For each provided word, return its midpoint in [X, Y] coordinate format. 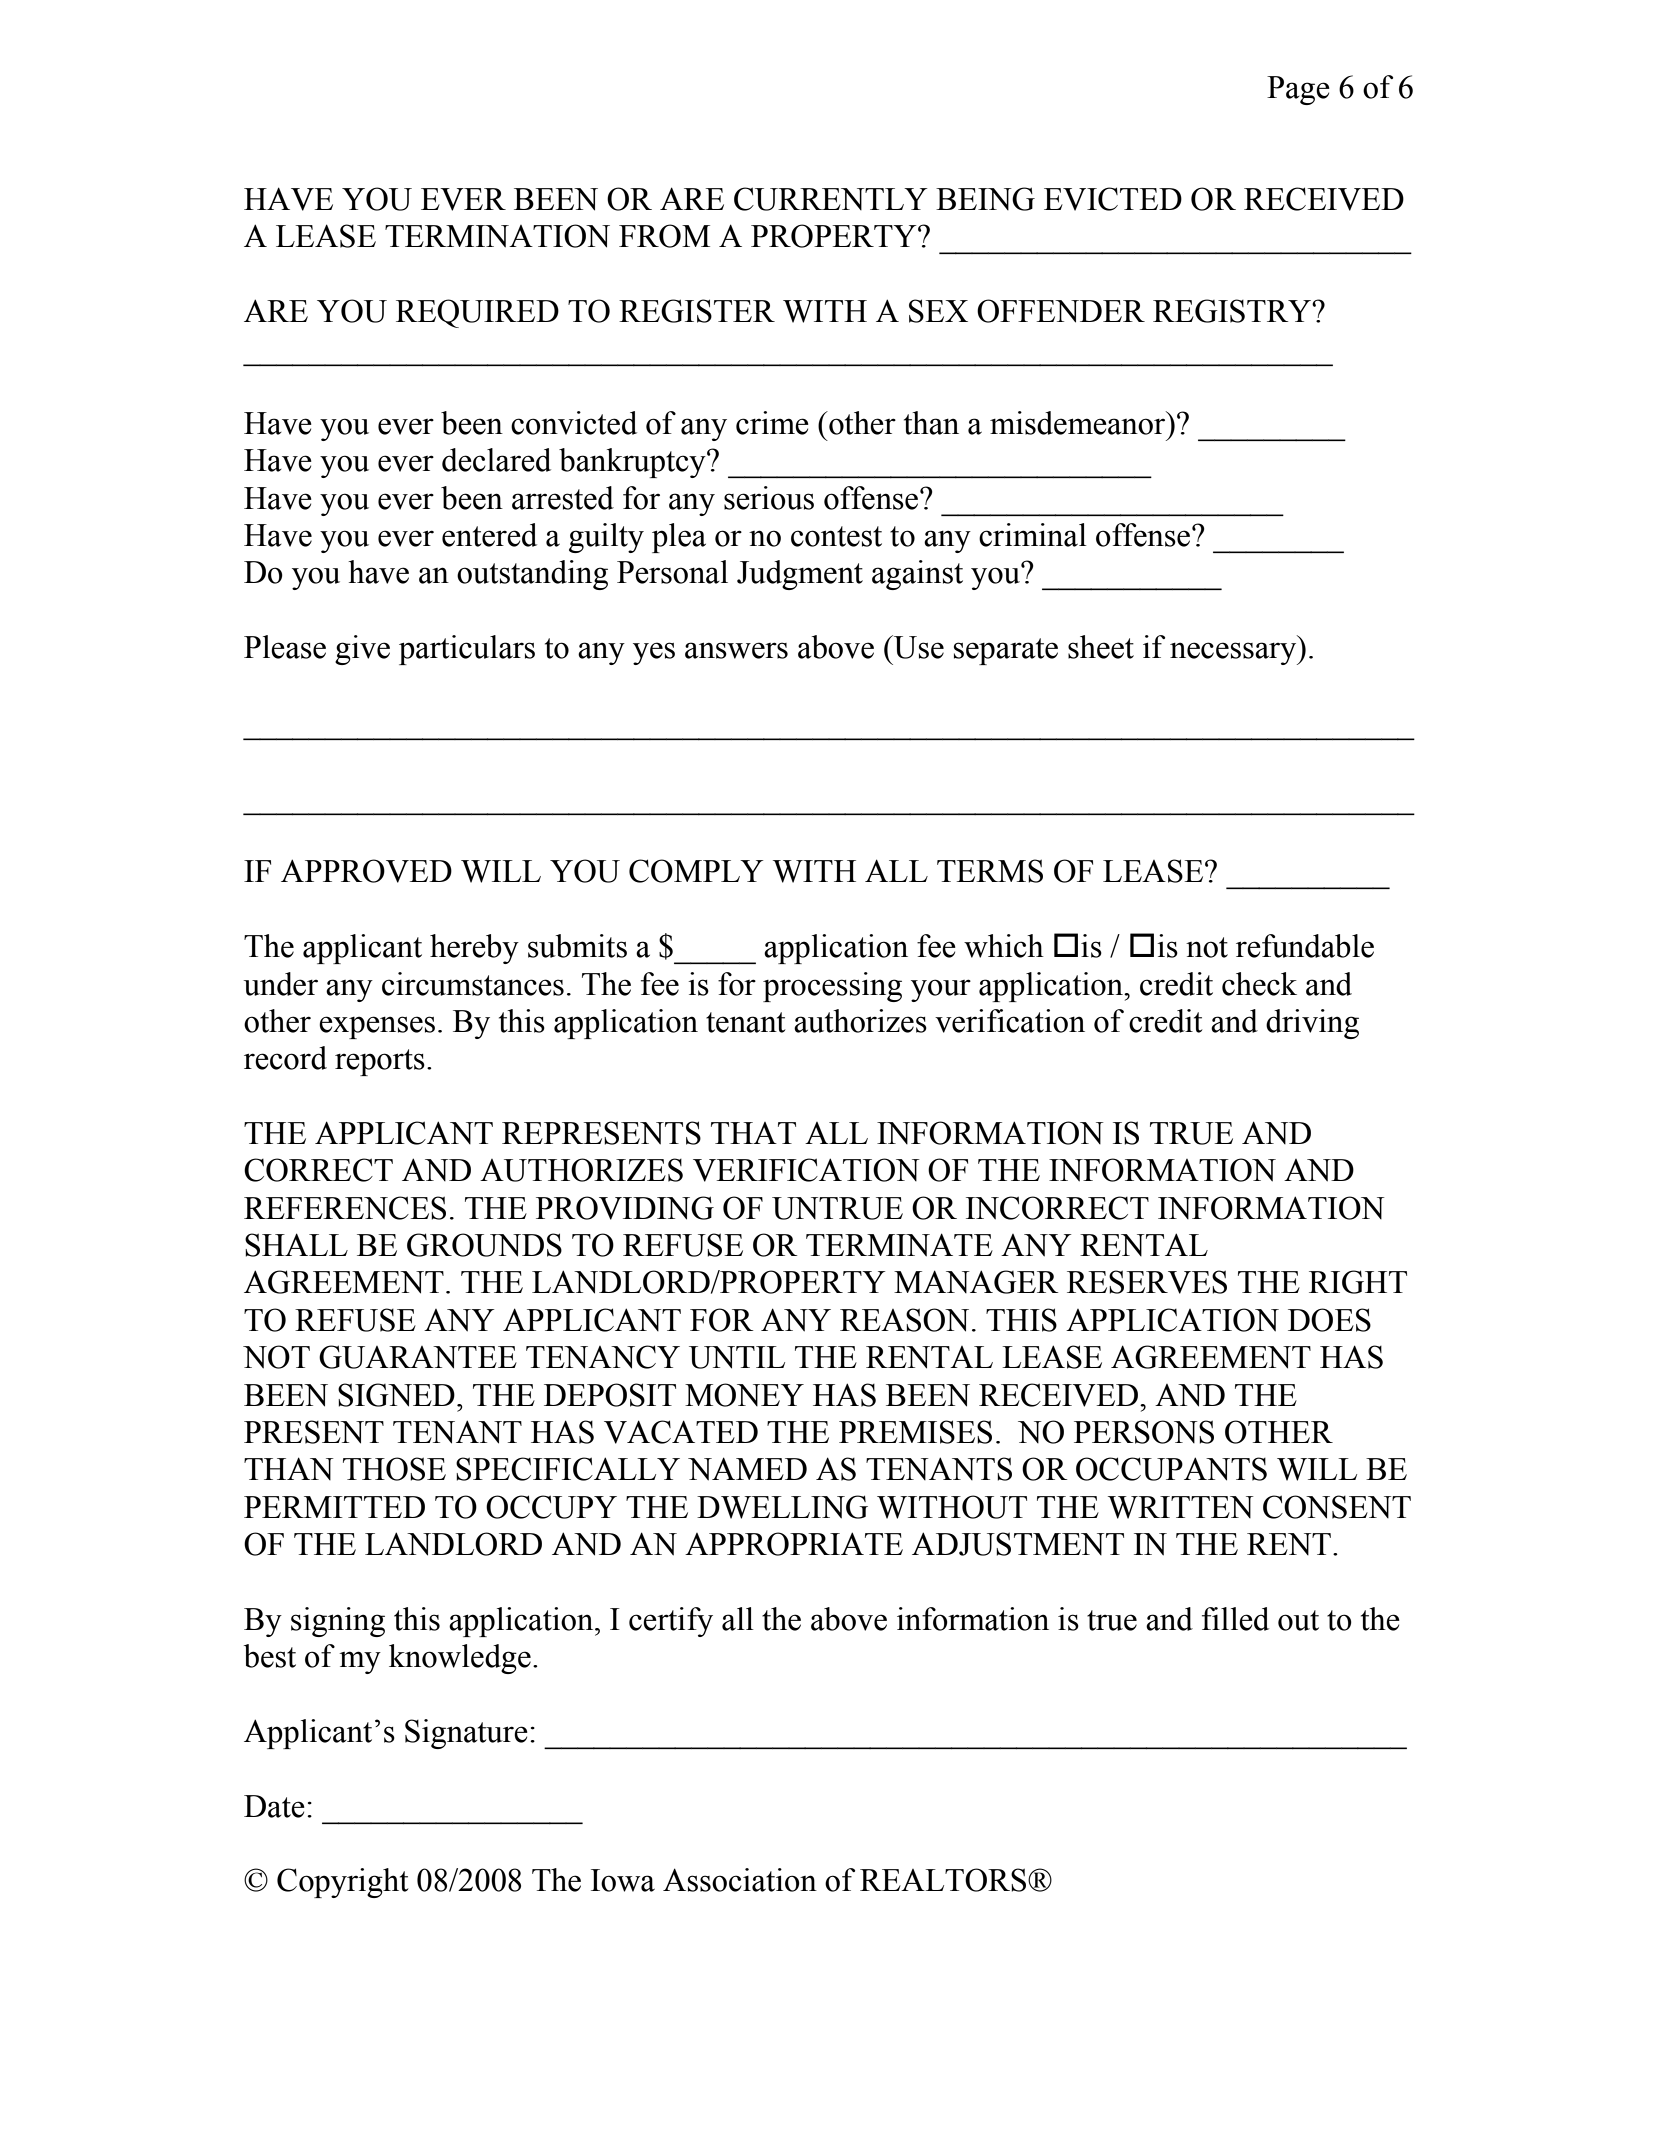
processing [832, 987]
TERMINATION [497, 236]
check [1259, 984]
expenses [377, 1027]
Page [1298, 90]
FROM [664, 236]
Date [274, 1806]
